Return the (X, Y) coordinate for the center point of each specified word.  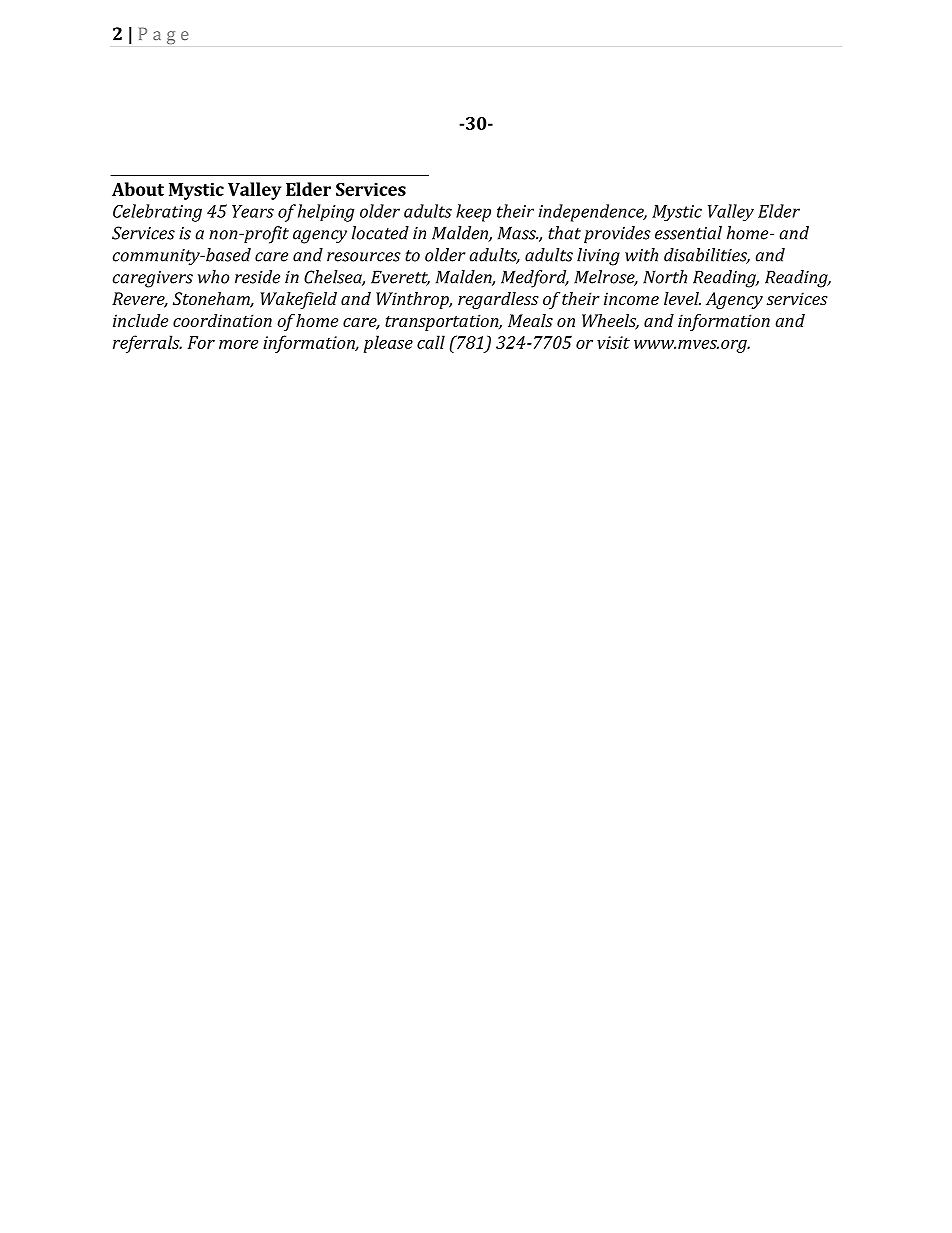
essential (688, 233)
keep (473, 213)
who (213, 277)
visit (613, 342)
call (431, 342)
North (665, 277)
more (238, 344)
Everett (400, 278)
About (138, 189)
